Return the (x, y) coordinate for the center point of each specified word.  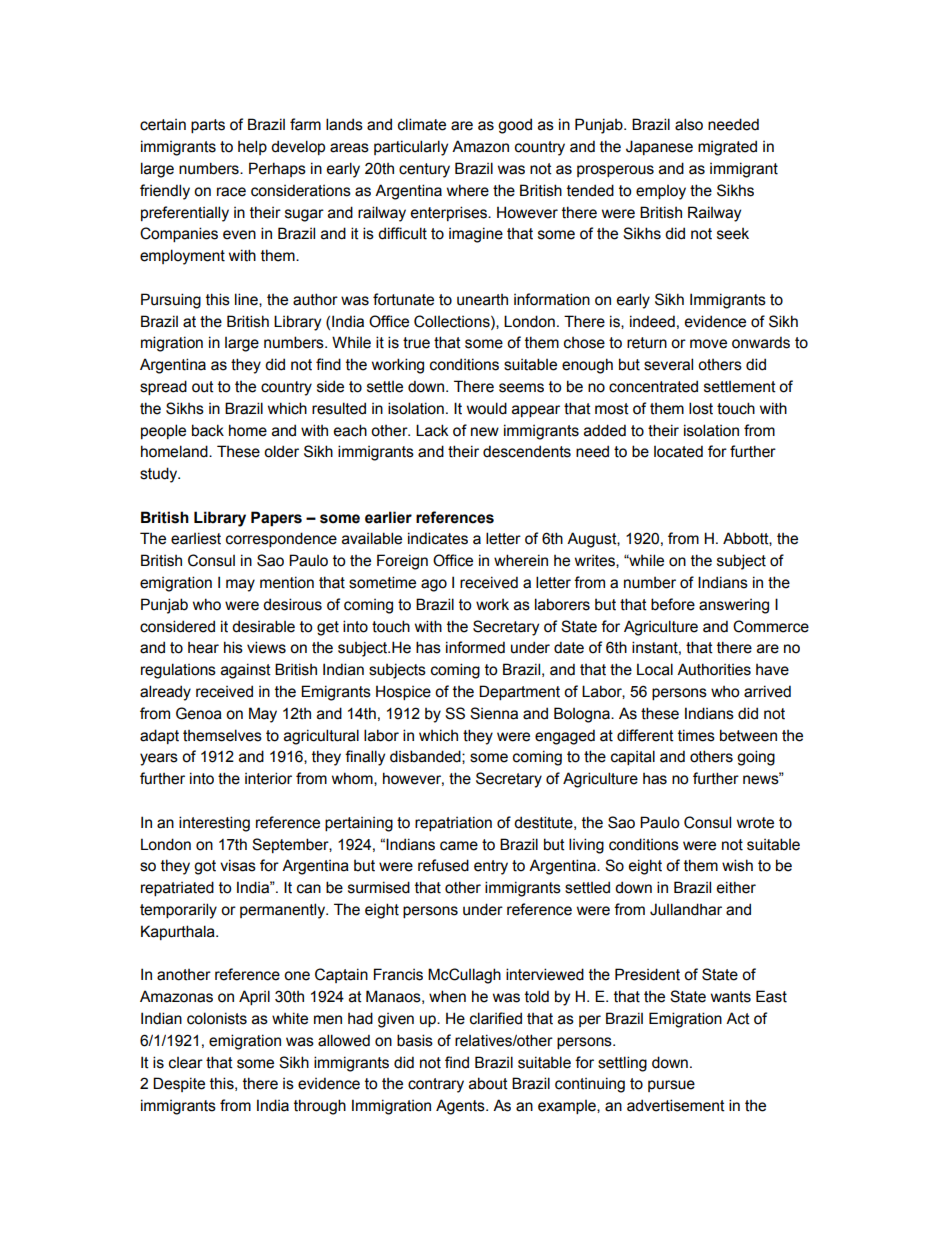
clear (186, 1063)
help (252, 147)
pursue (671, 1086)
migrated (727, 148)
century (424, 170)
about (488, 1083)
